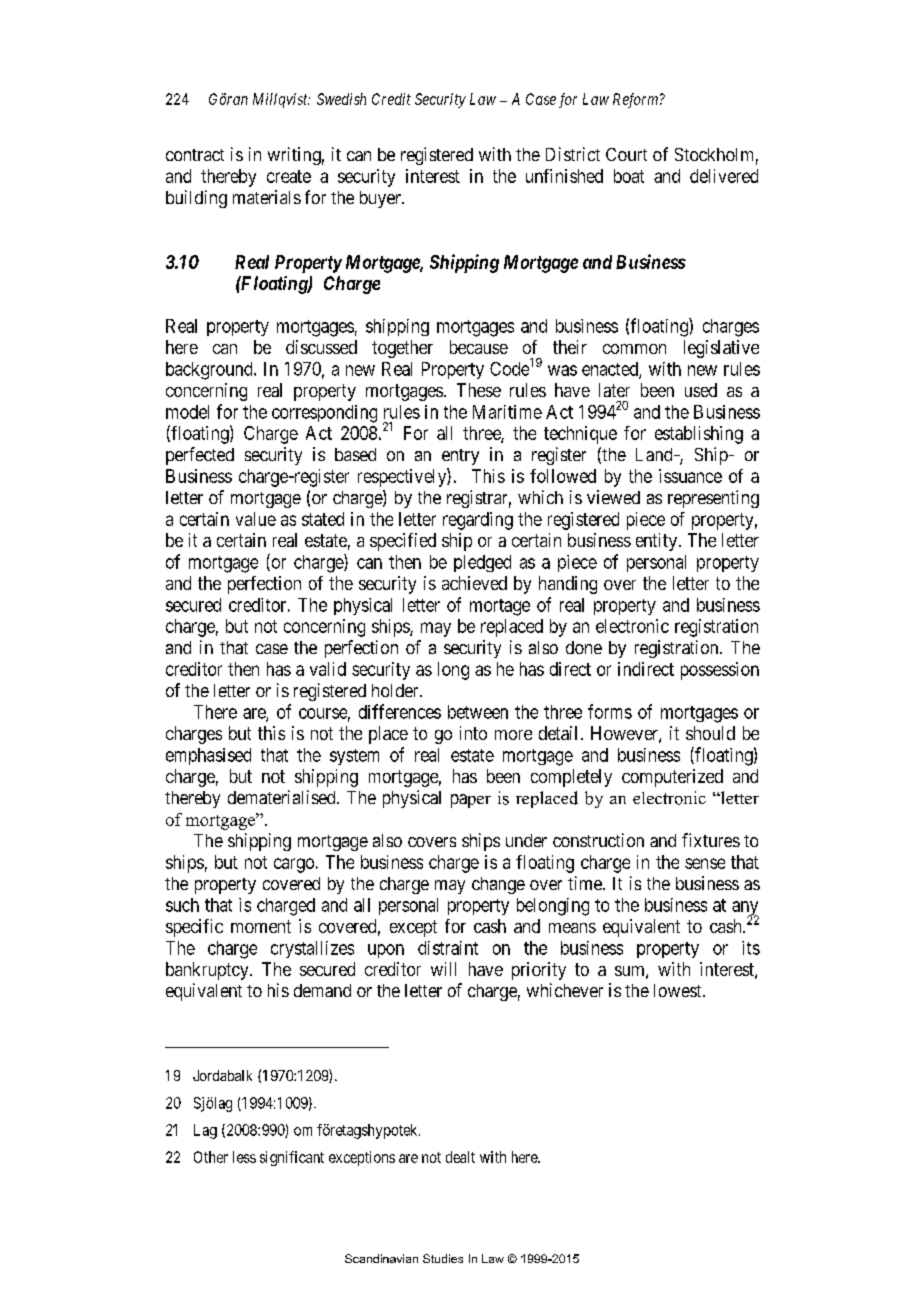 The image size is (924, 1308). What do you see at coordinates (244, 1157) in the image?
I see `less` at bounding box center [244, 1157].
